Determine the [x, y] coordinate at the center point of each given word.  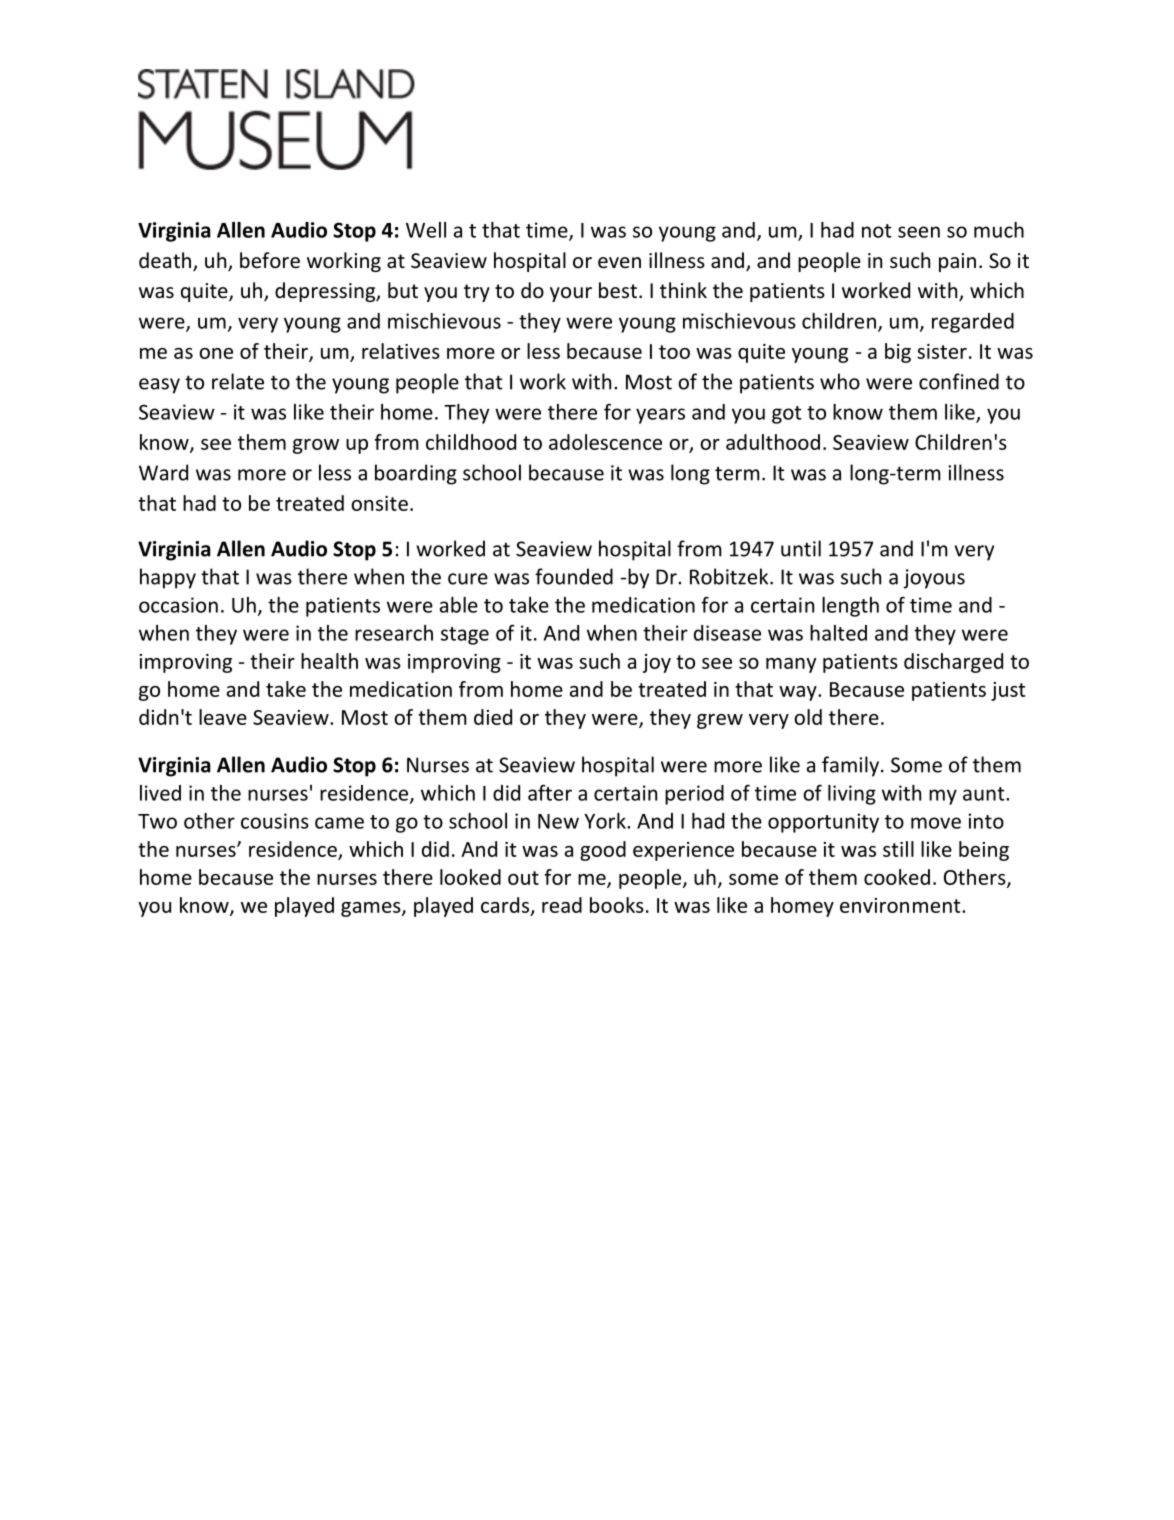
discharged [953, 663]
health [329, 661]
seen [919, 232]
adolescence [605, 442]
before [270, 260]
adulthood [773, 442]
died [493, 717]
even [619, 263]
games [372, 909]
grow [316, 446]
